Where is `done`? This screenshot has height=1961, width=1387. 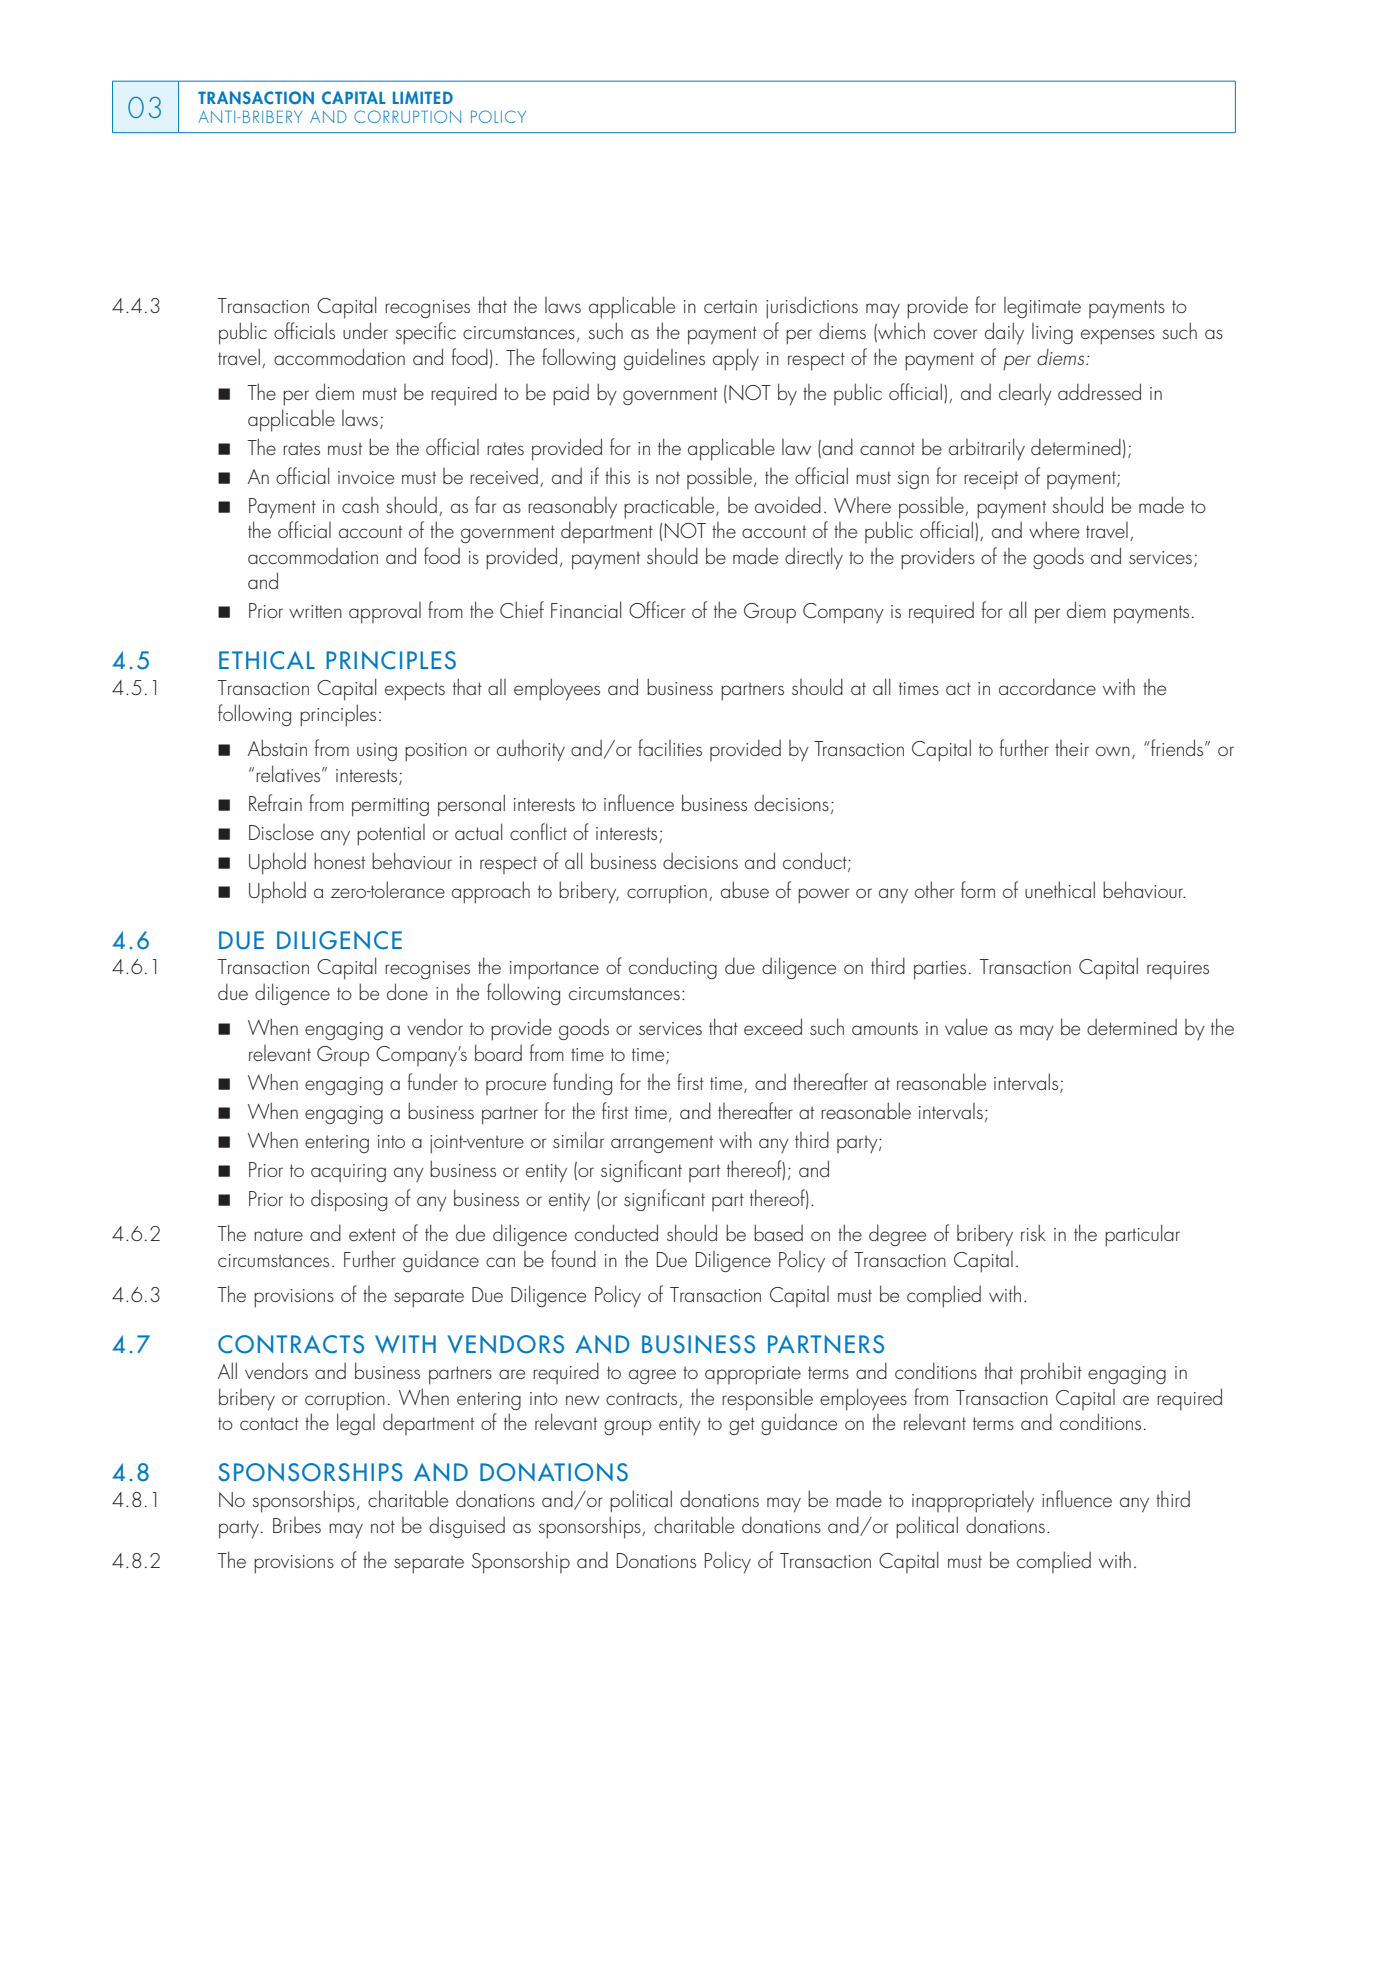 done is located at coordinates (407, 991).
